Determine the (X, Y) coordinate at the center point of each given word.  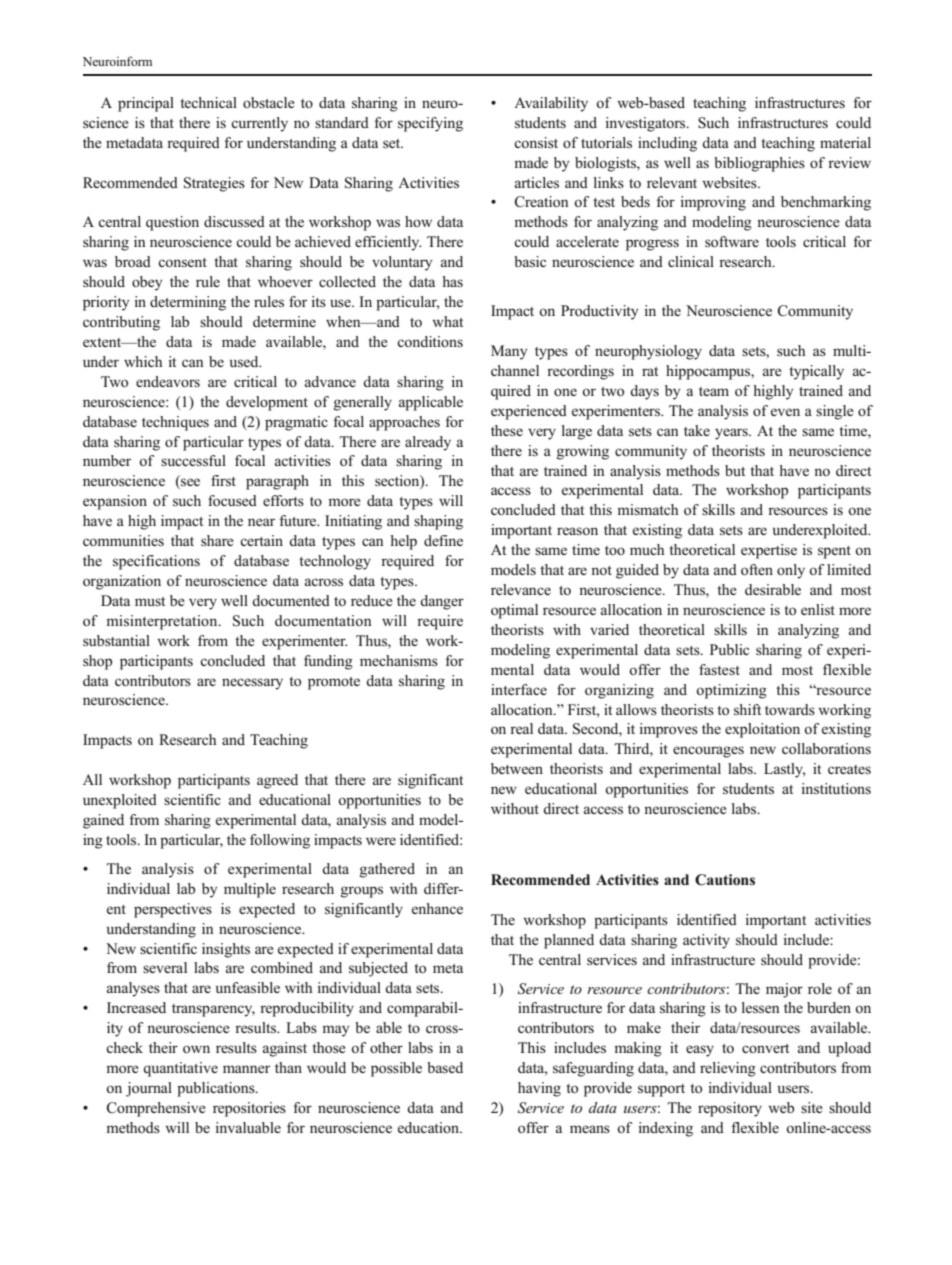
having (539, 1089)
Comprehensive (156, 1109)
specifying (430, 124)
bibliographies (759, 164)
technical (208, 102)
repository (730, 1109)
